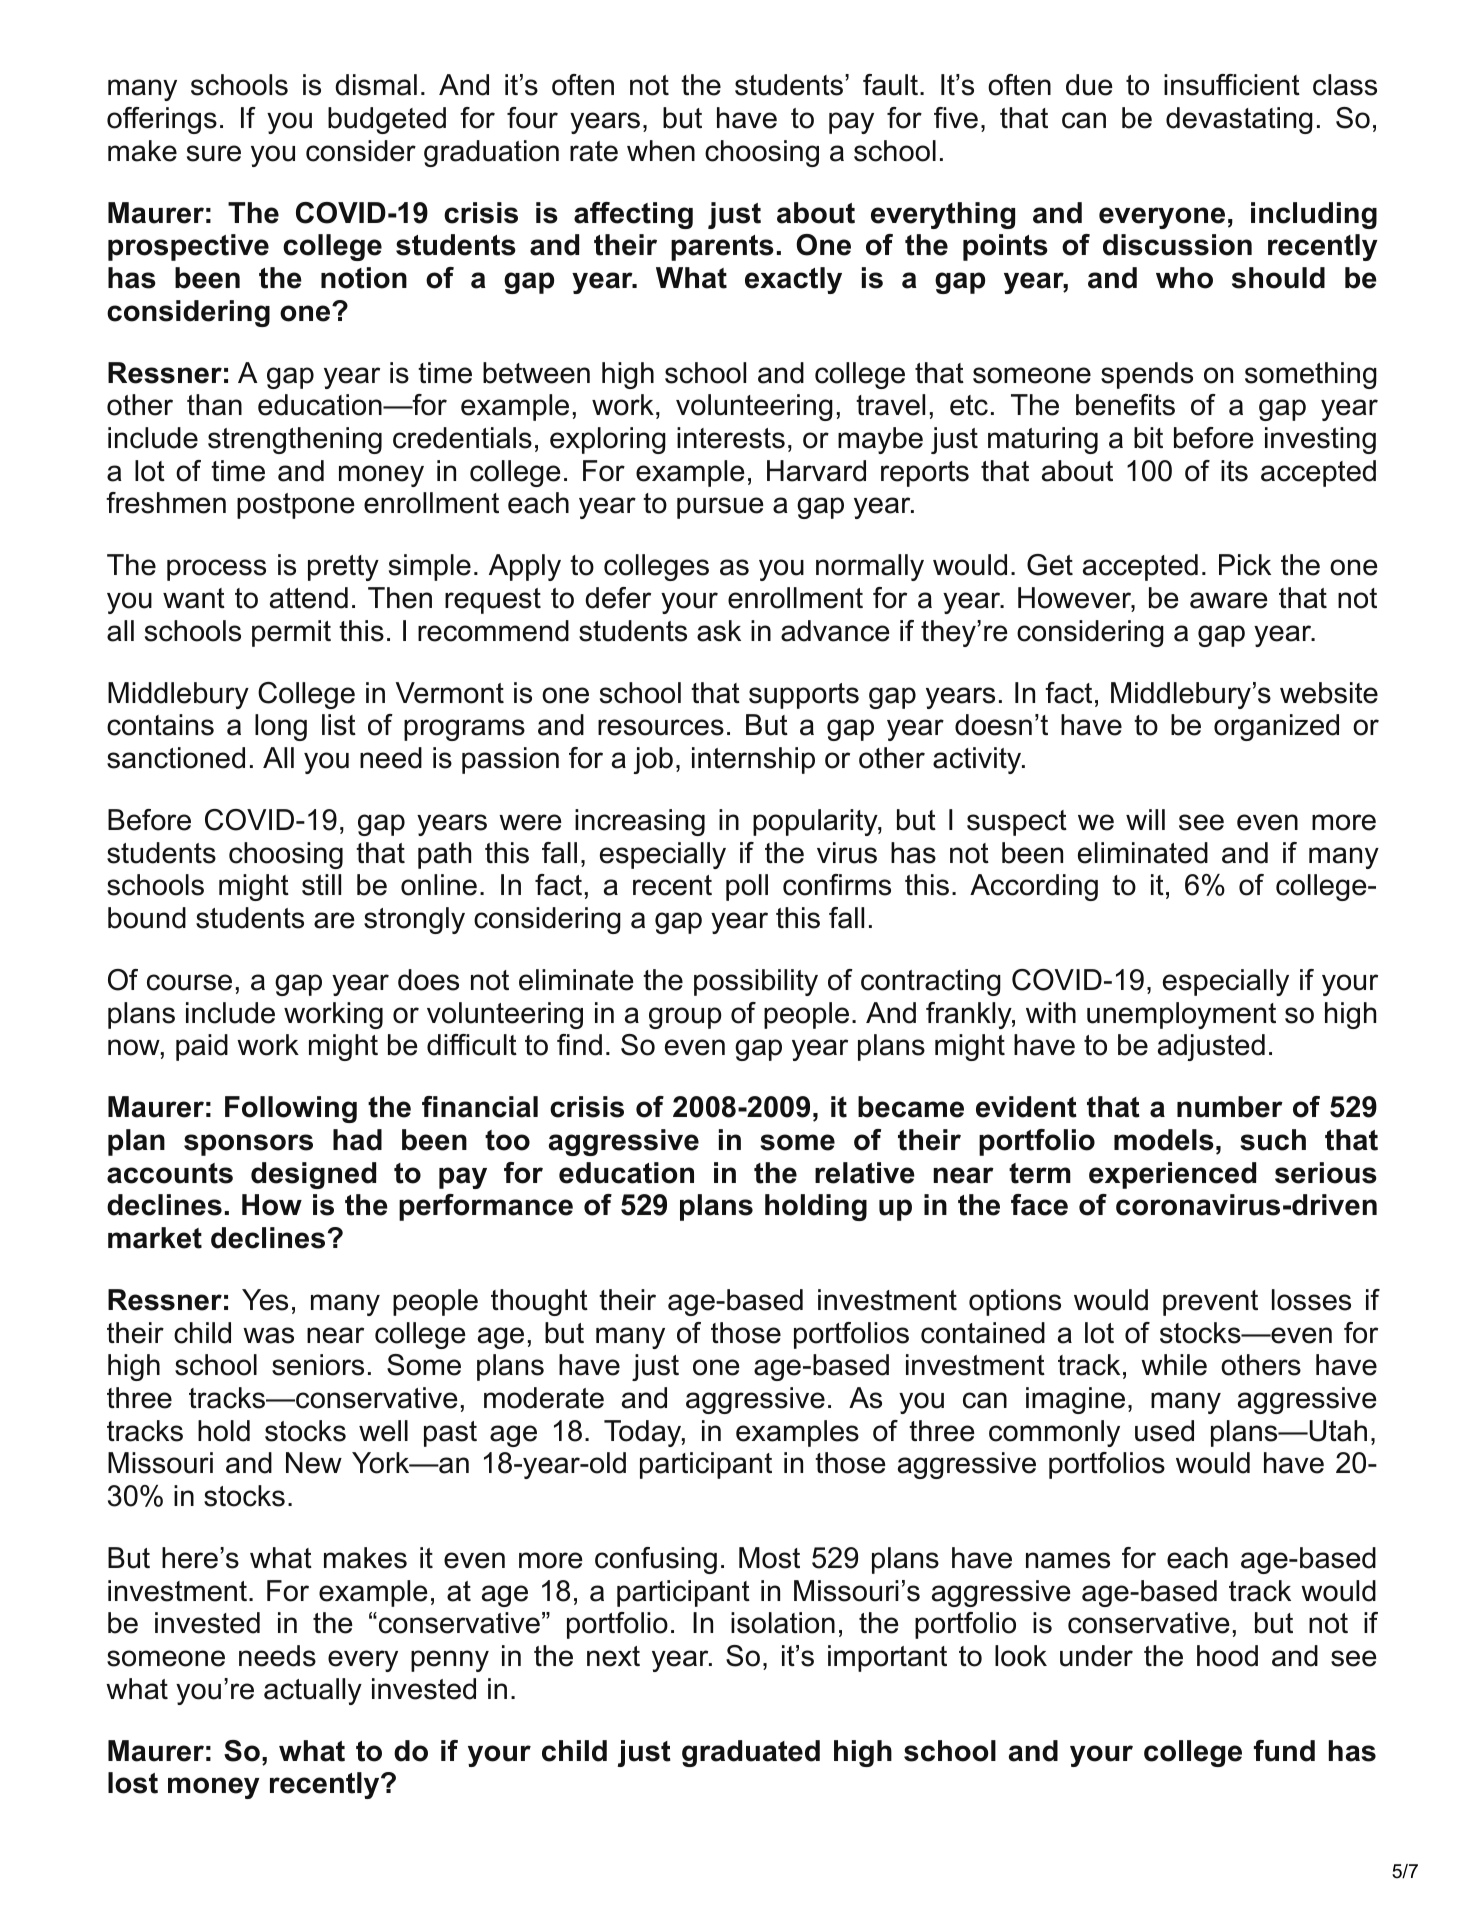 This screenshot has height=1920, width=1483. I want to click on aware, so click(1229, 600).
